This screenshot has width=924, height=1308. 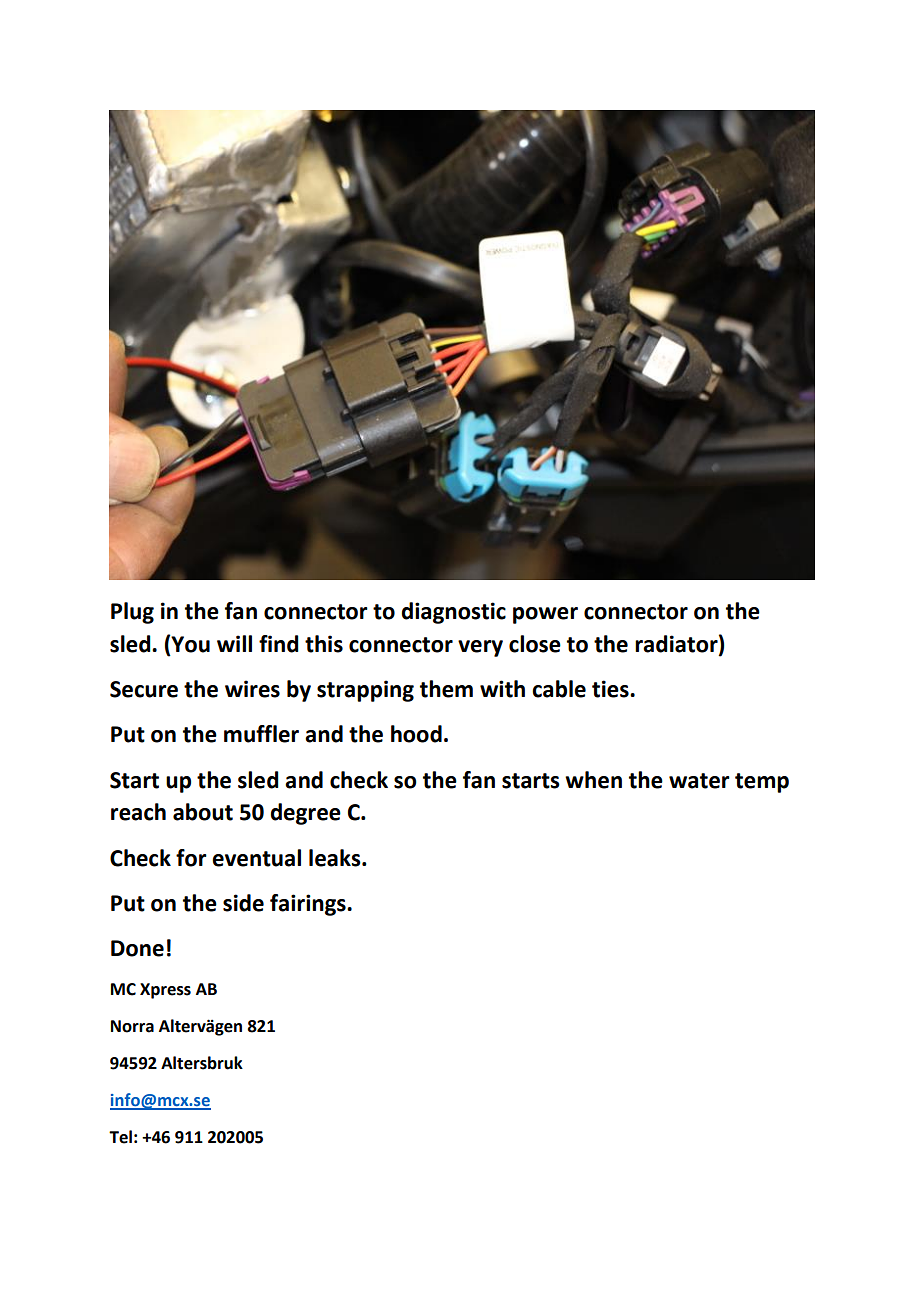 What do you see at coordinates (234, 643) in the screenshot?
I see `will` at bounding box center [234, 643].
